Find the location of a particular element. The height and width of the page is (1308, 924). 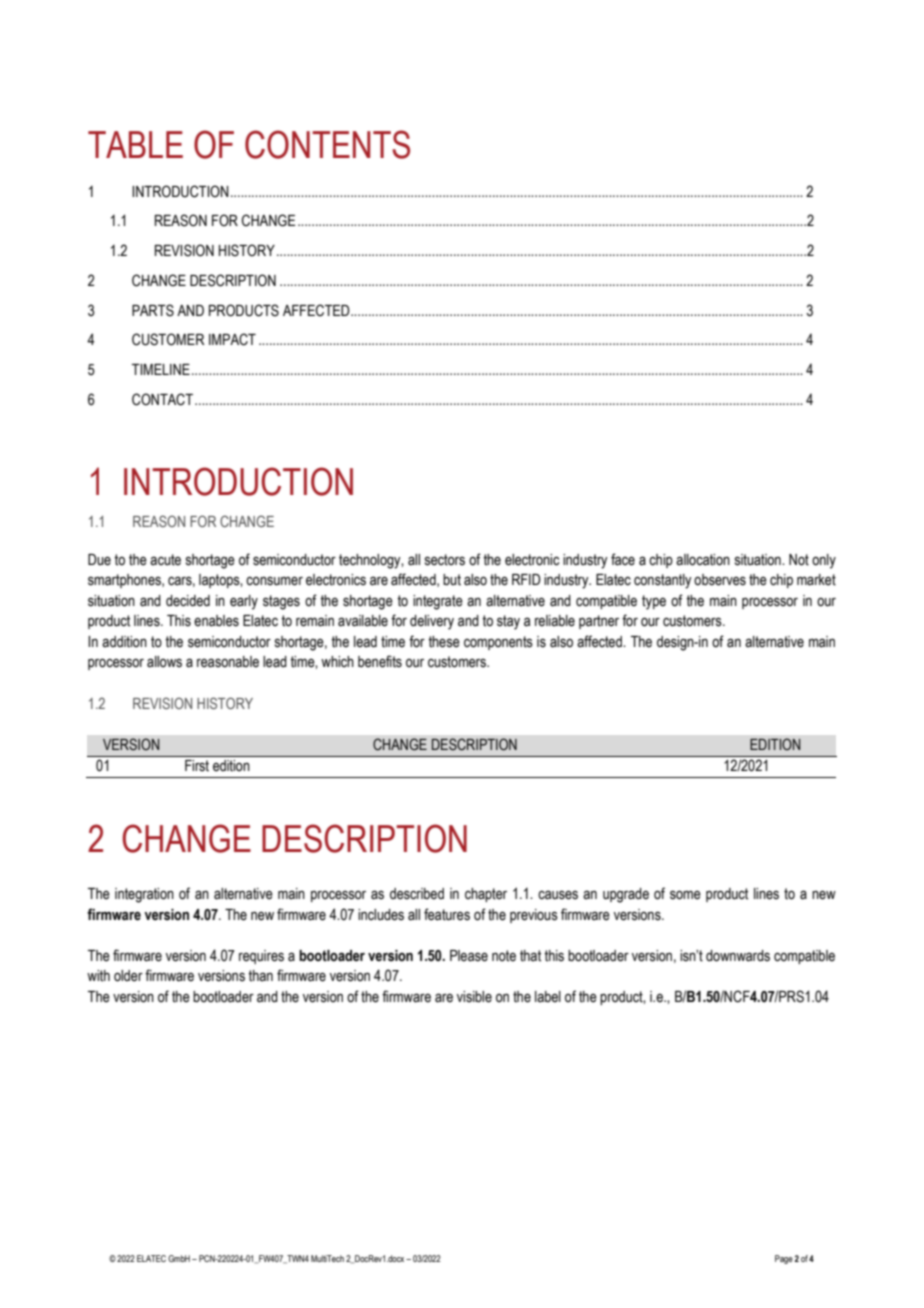

IMPACT is located at coordinates (232, 339).
